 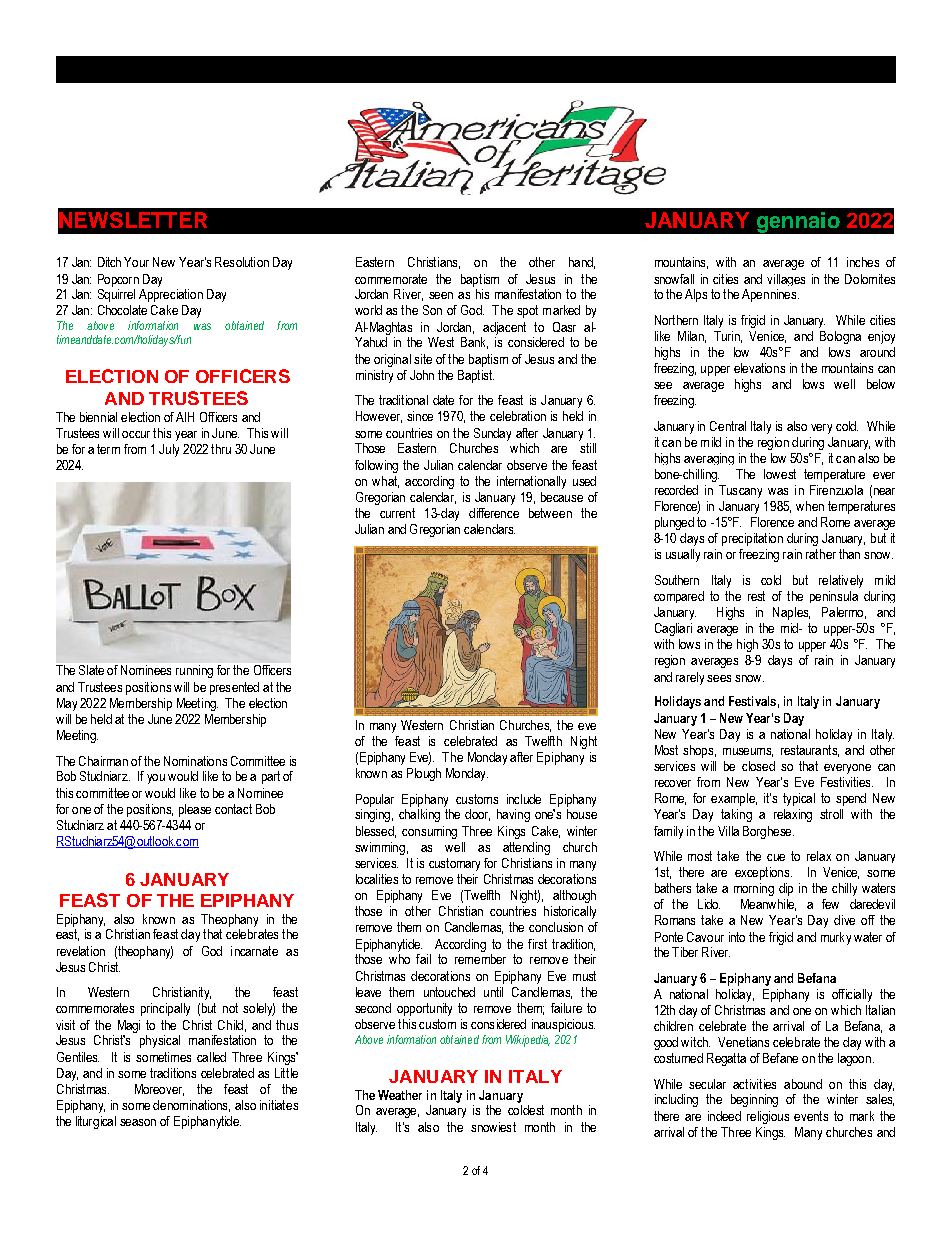 What do you see at coordinates (195, 810) in the image?
I see `please` at bounding box center [195, 810].
